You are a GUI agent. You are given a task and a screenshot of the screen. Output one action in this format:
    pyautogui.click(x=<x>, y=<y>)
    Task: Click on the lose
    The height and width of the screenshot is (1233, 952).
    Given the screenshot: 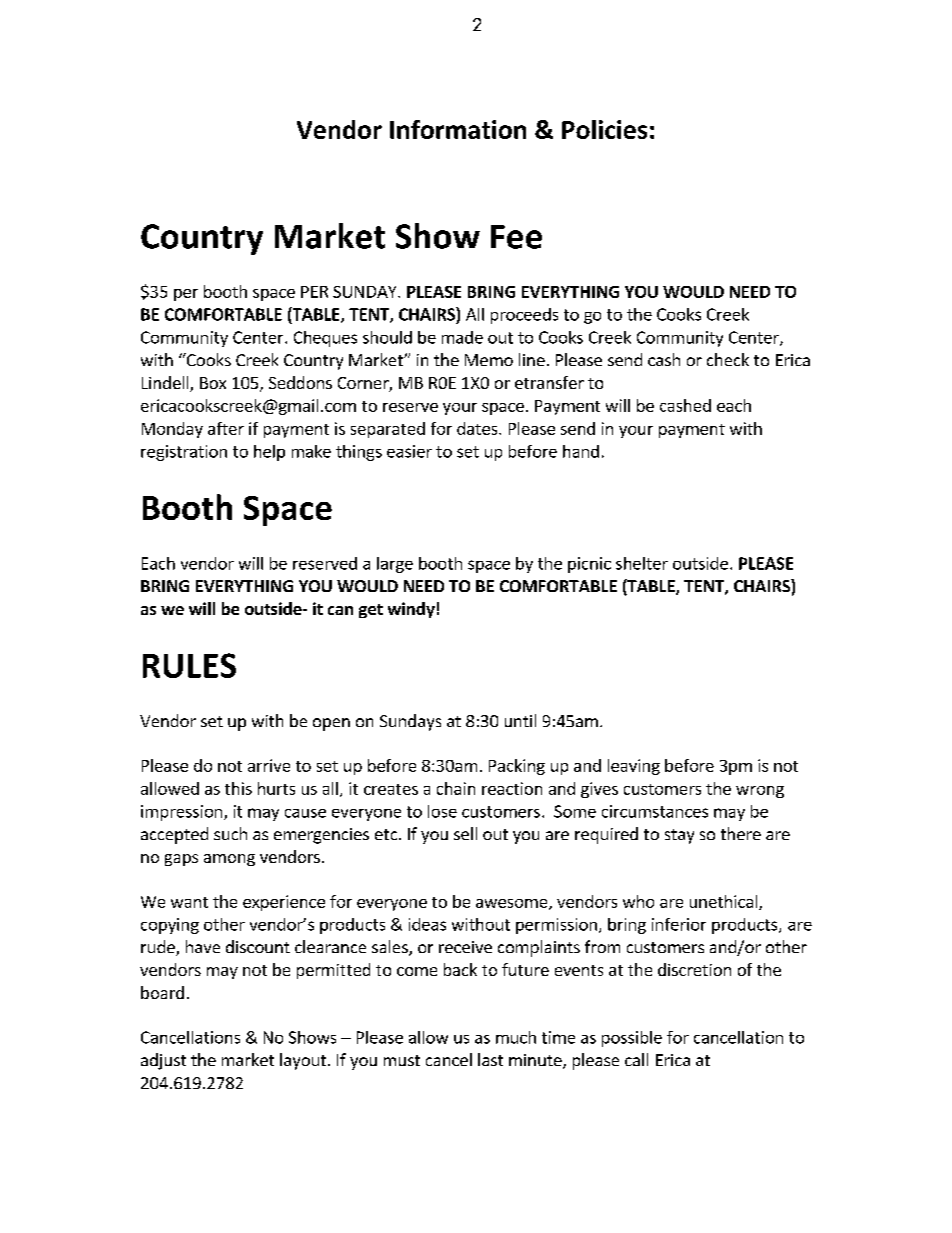 What is the action you would take?
    pyautogui.click(x=442, y=811)
